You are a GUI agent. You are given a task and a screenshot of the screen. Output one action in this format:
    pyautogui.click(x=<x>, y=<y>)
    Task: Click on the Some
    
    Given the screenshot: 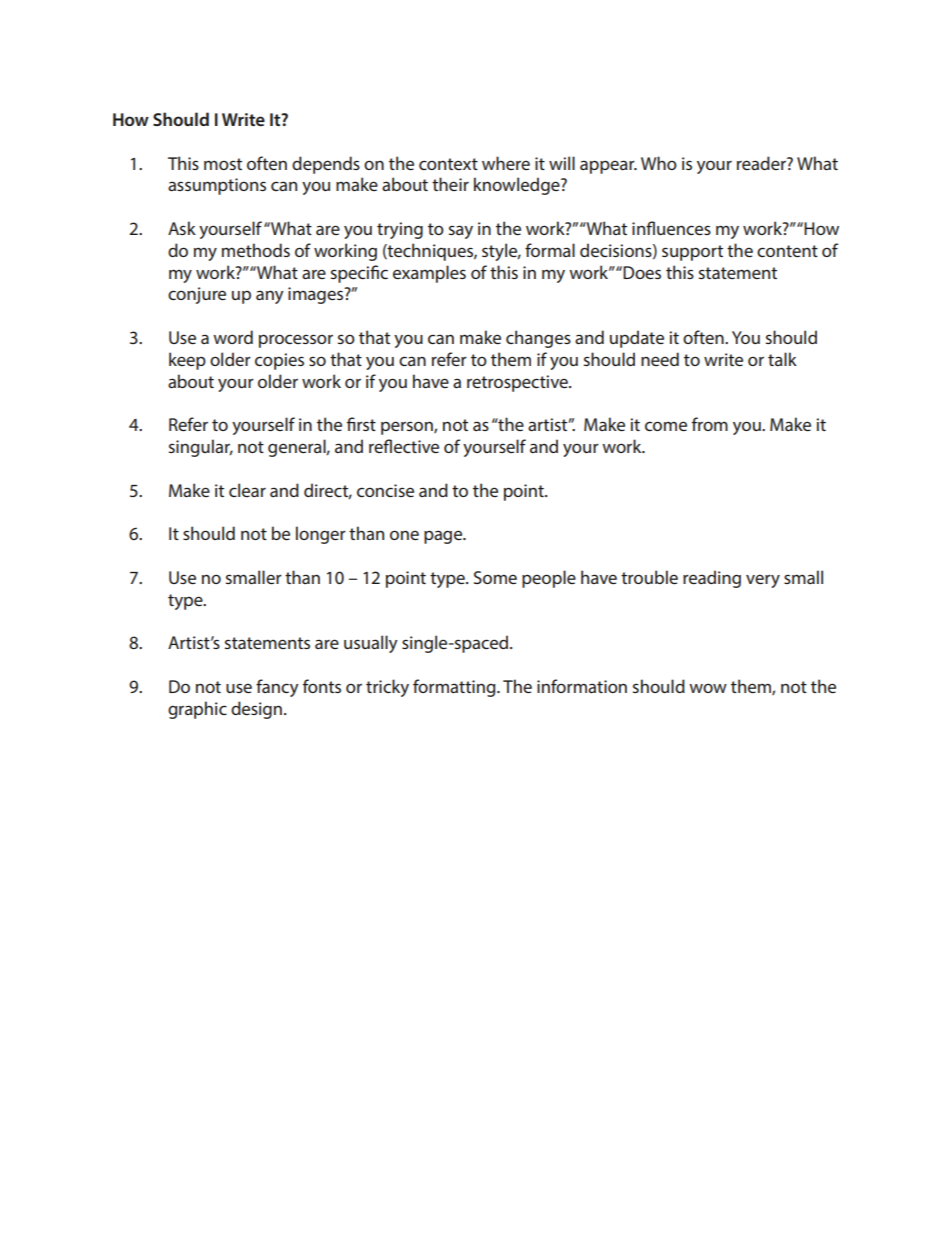 What is the action you would take?
    pyautogui.click(x=495, y=577)
